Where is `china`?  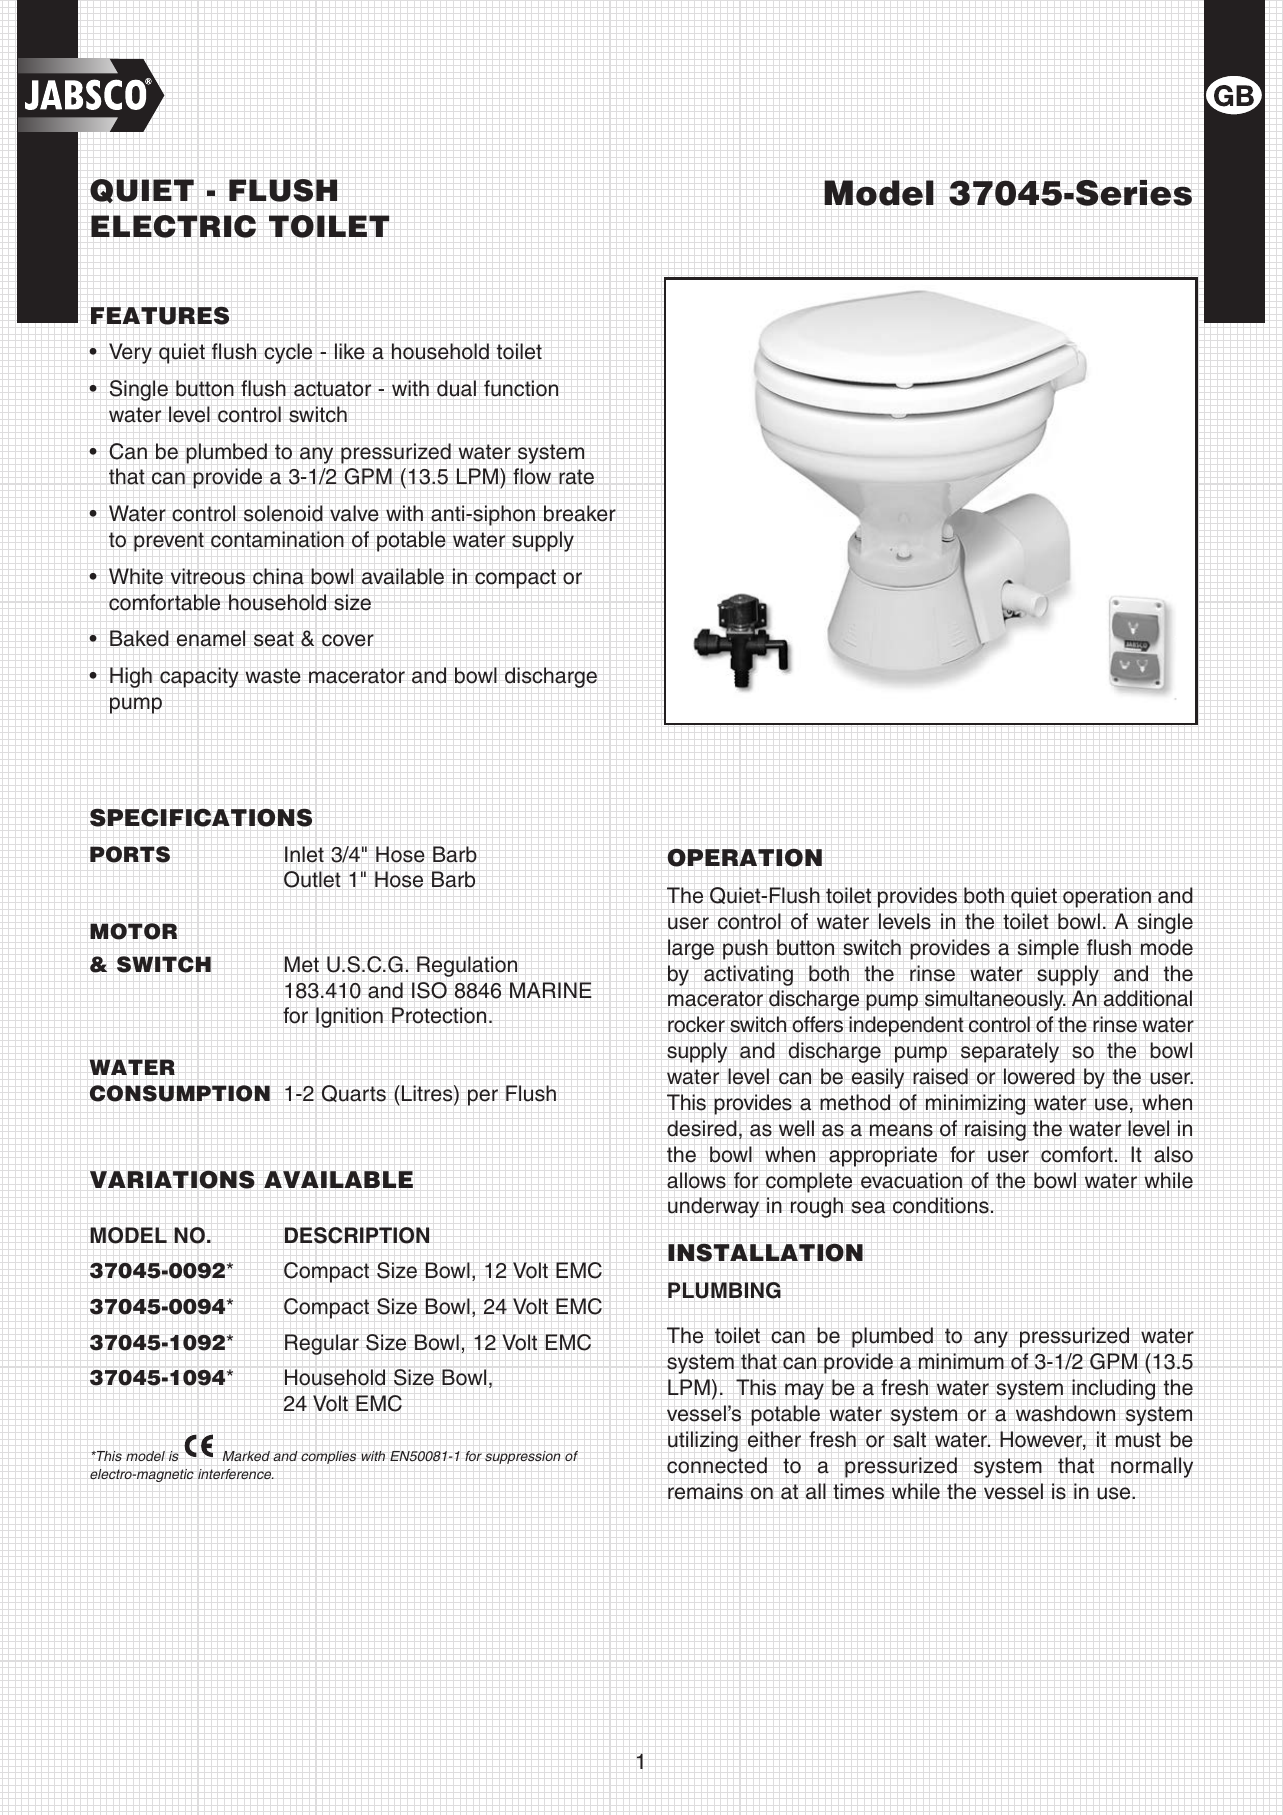 china is located at coordinates (278, 576).
